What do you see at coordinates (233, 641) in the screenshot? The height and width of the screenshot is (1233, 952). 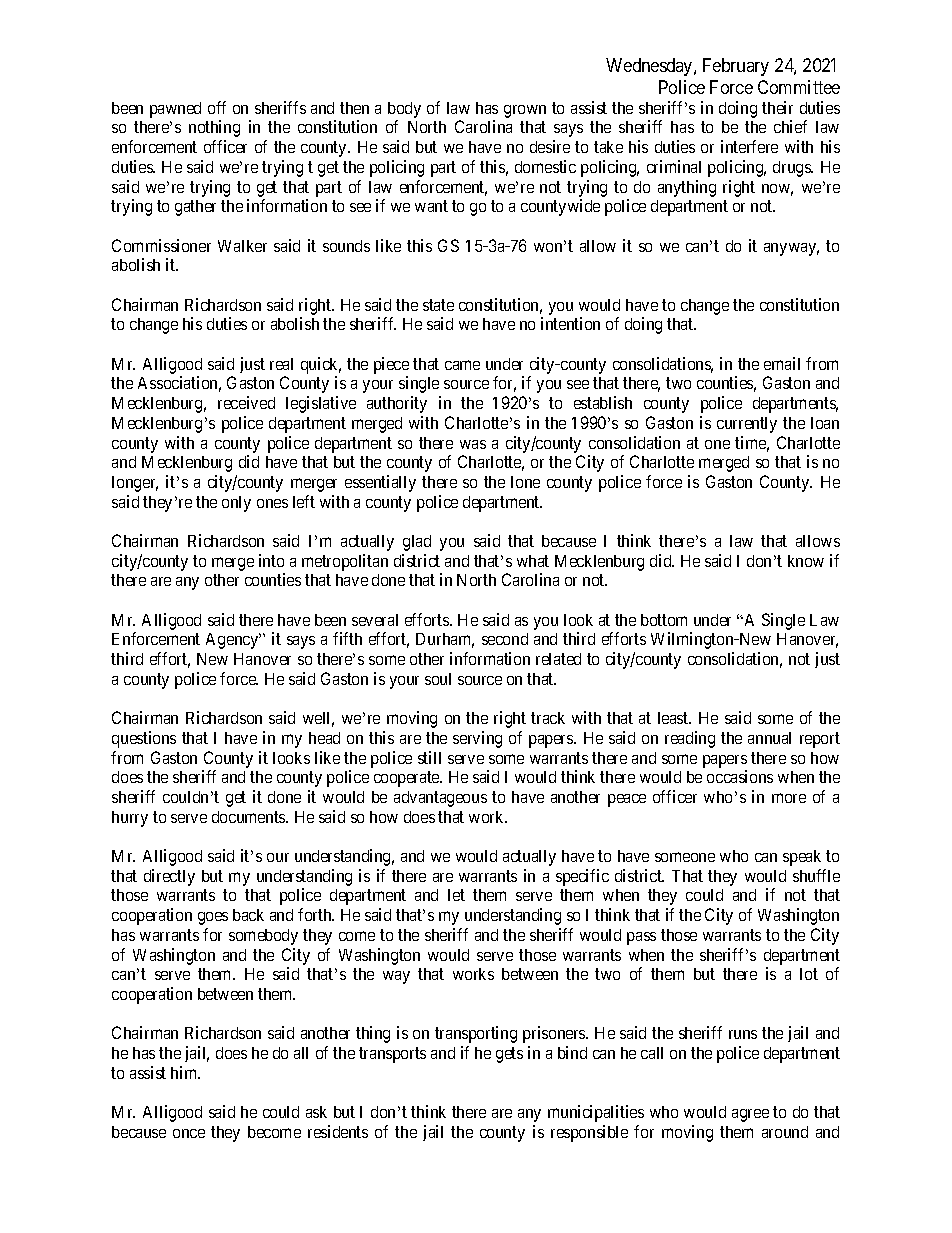 I see `Agency` at bounding box center [233, 641].
